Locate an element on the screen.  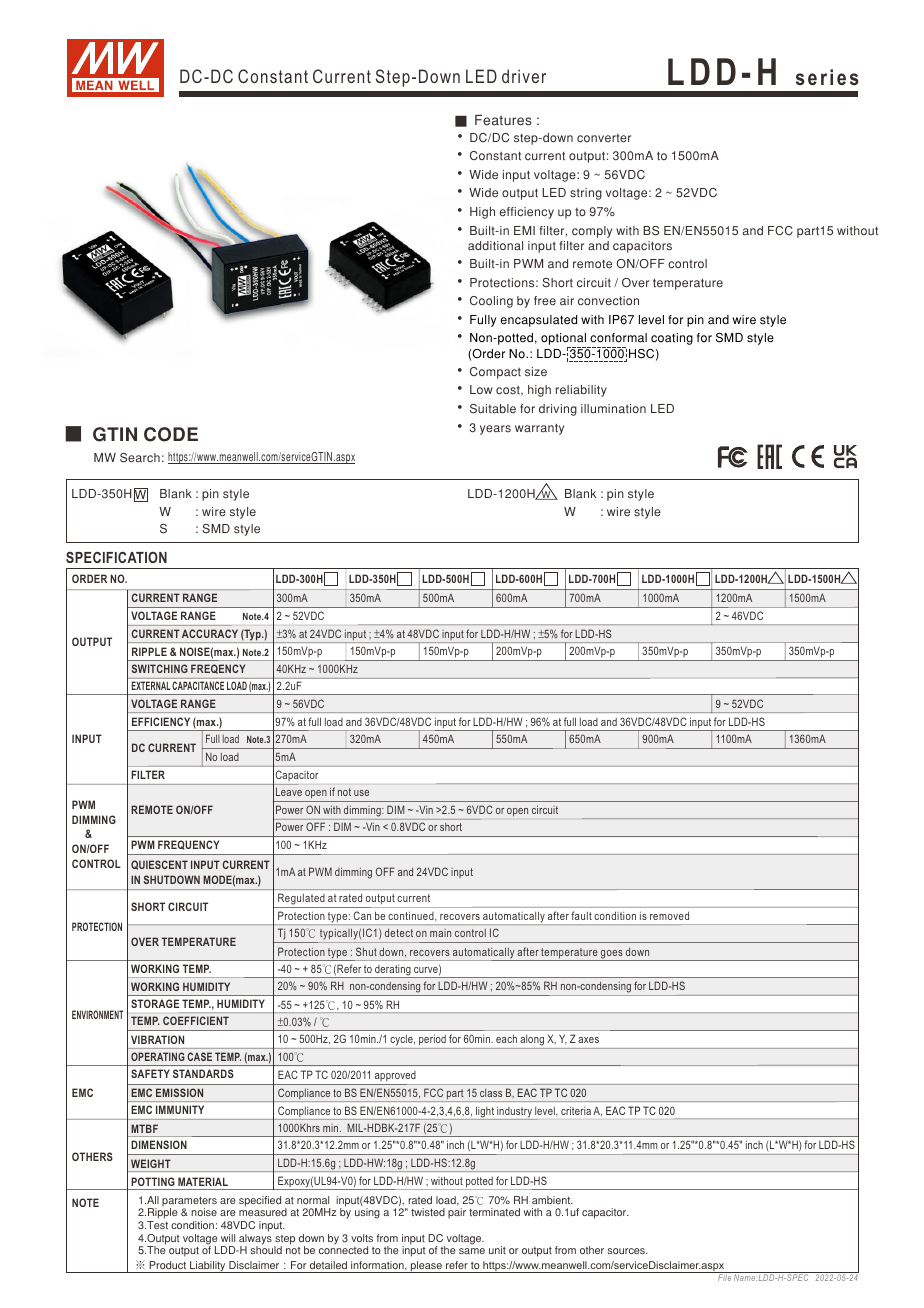
driver is located at coordinates (524, 76).
